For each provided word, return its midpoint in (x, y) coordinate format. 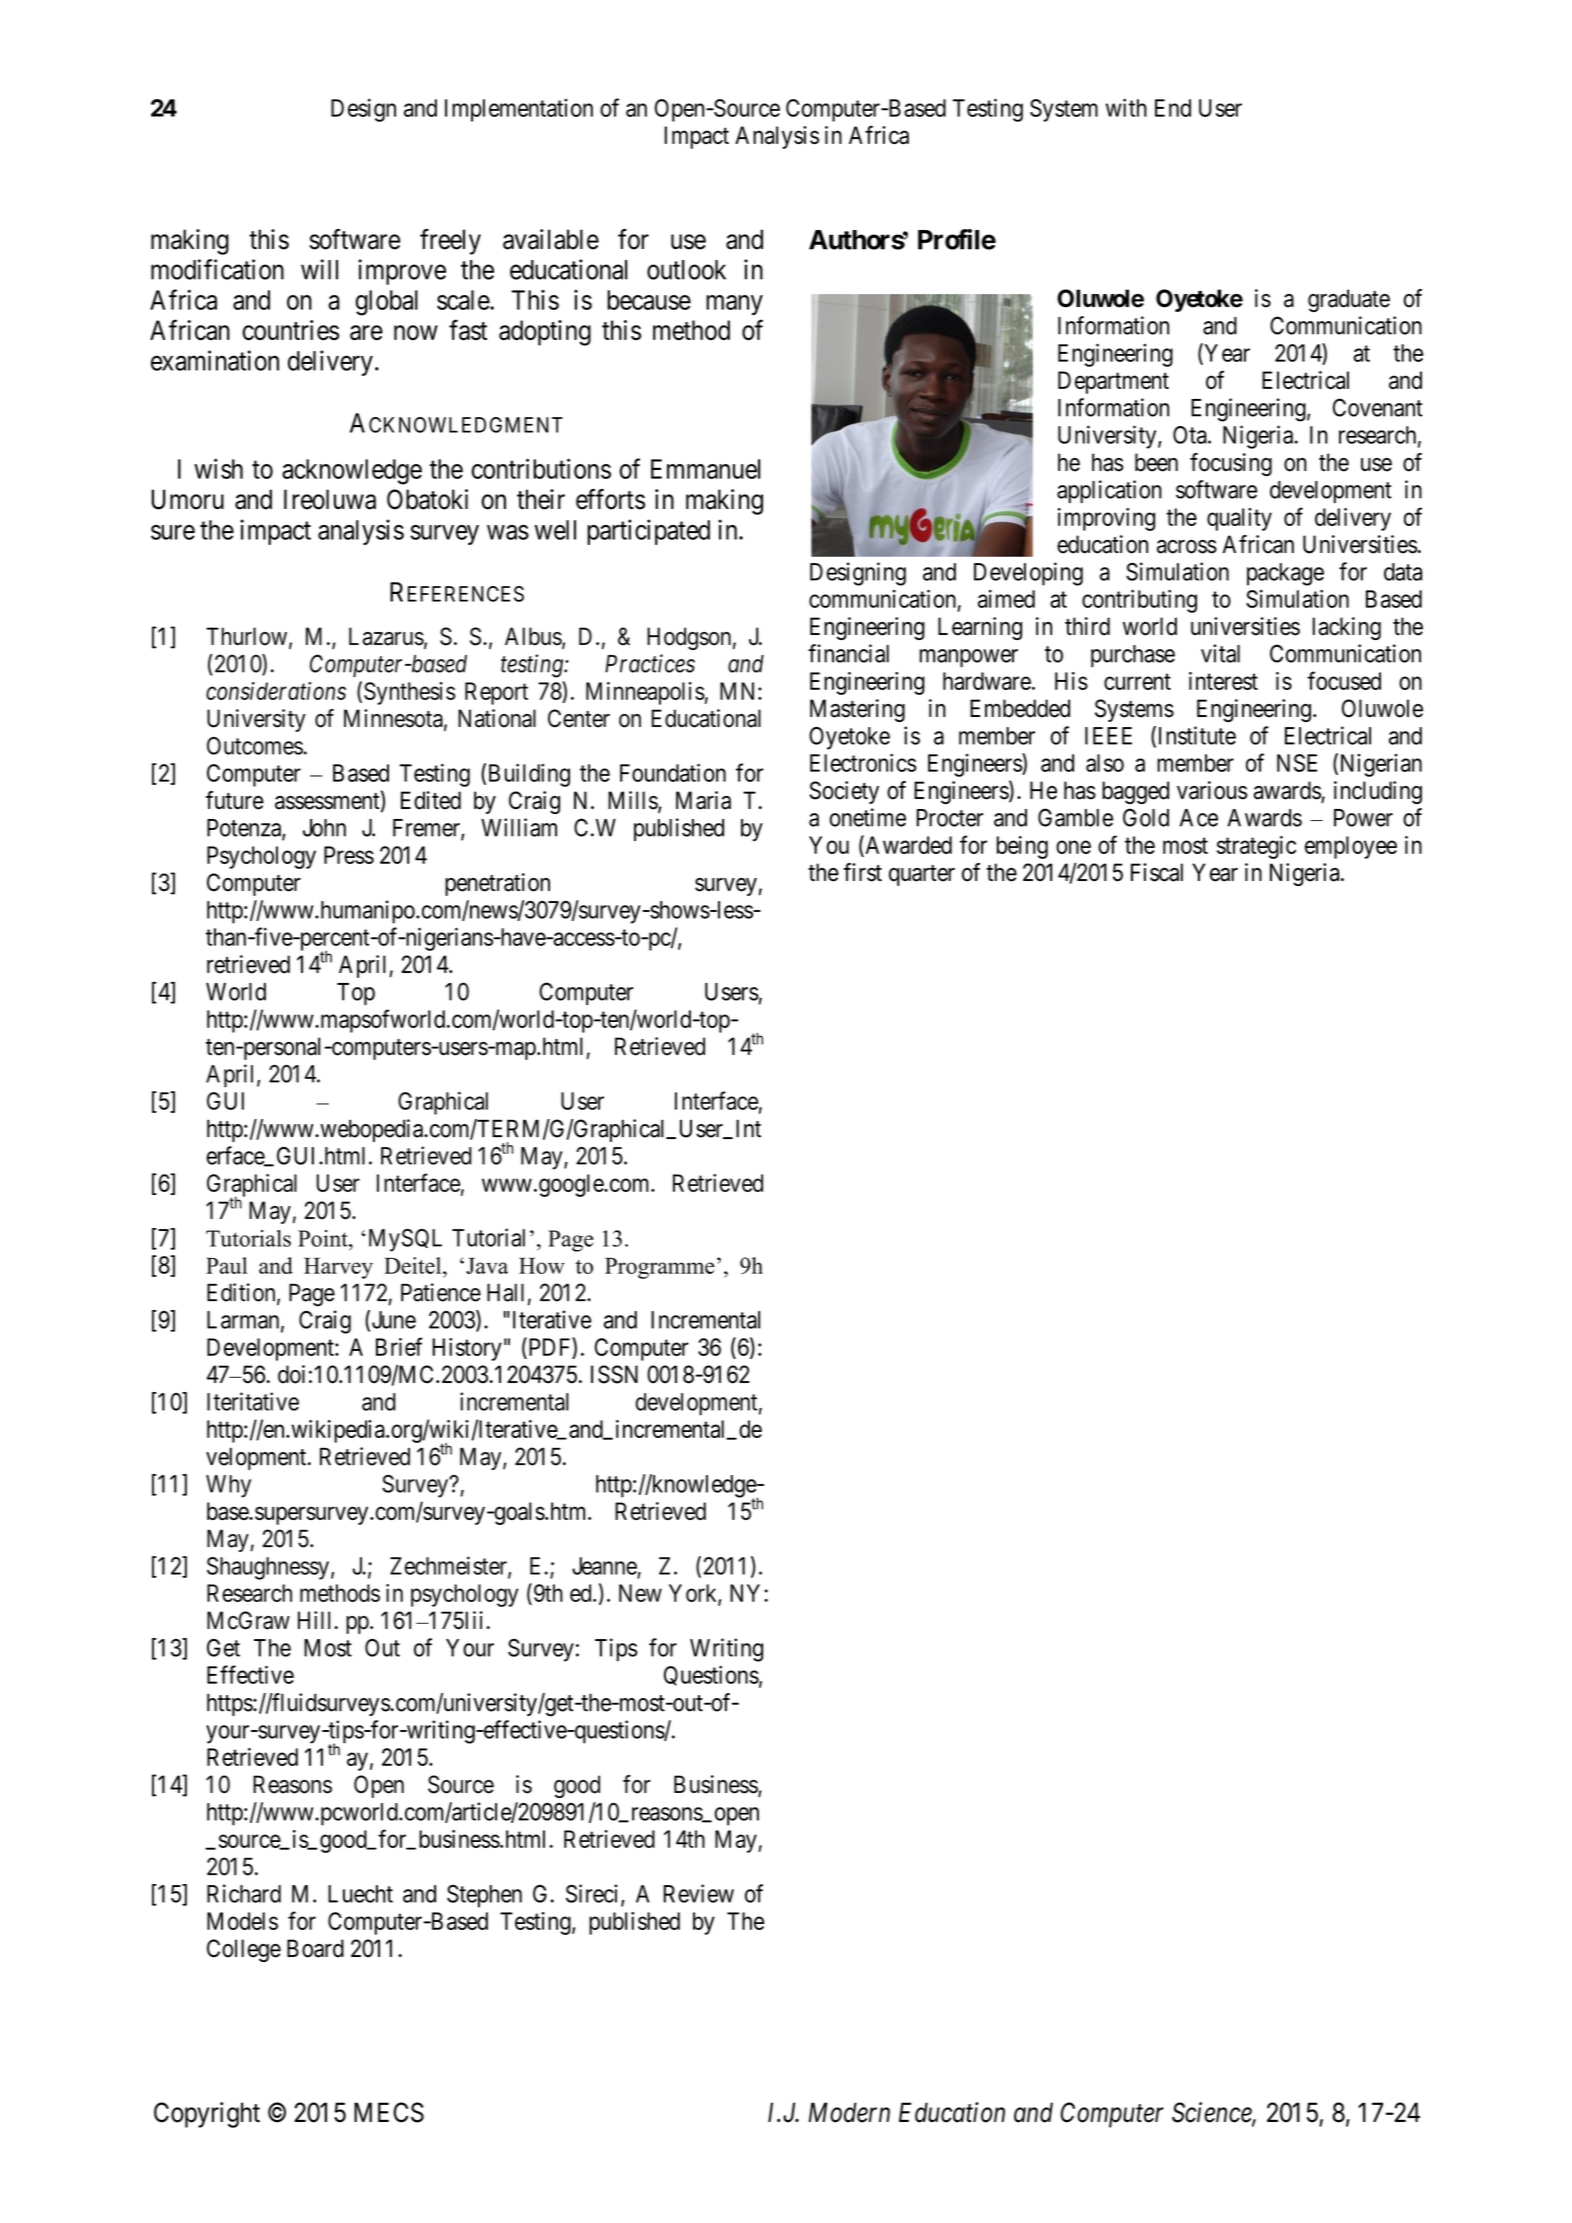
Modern (849, 2112)
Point (324, 1238)
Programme (660, 1268)
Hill (316, 1620)
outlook (686, 270)
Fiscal (1157, 872)
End (1173, 108)
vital (1220, 653)
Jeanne (604, 1566)
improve (402, 272)
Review (699, 1893)
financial (848, 653)
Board (315, 1948)
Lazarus (386, 636)
